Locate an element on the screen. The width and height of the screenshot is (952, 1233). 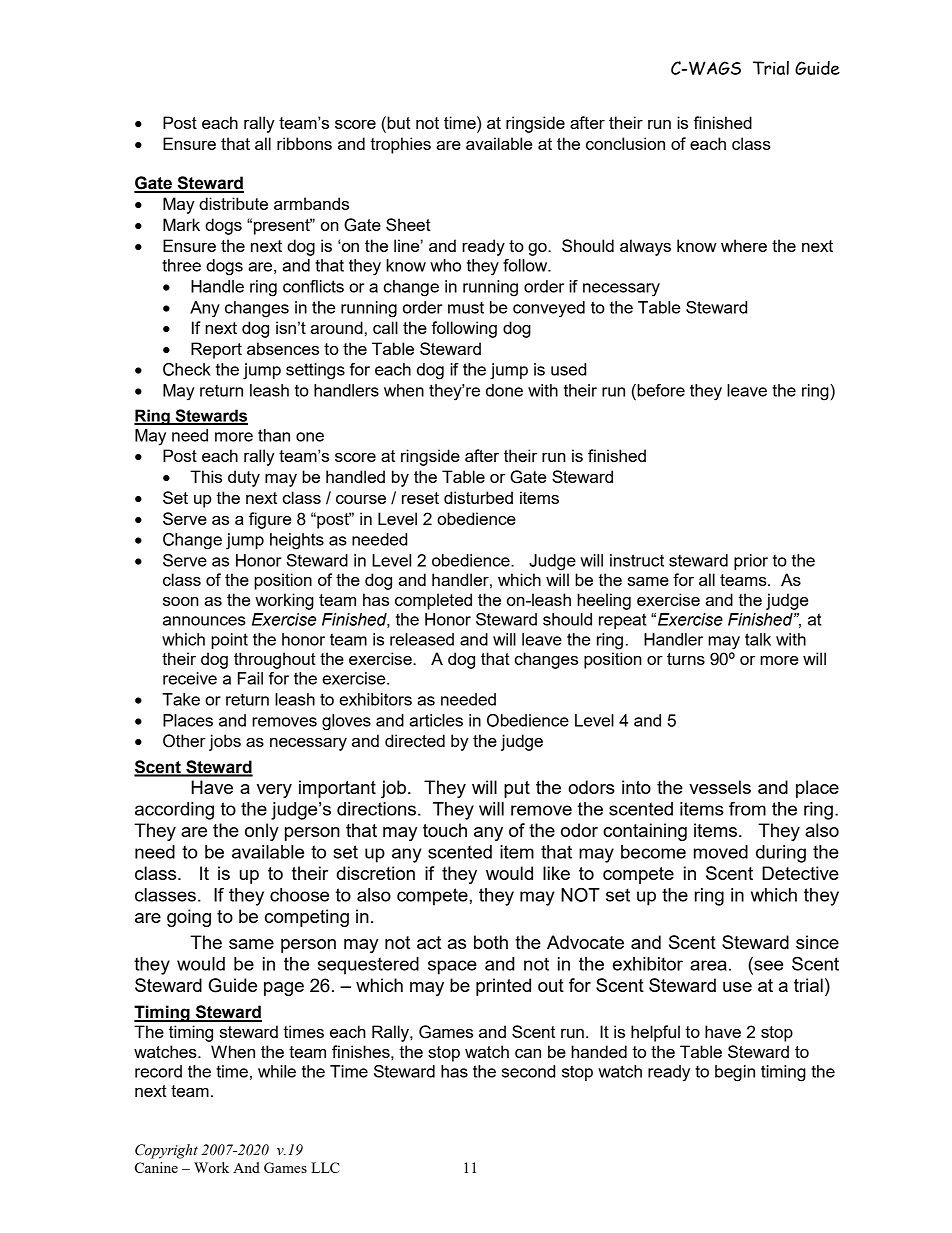
prior is located at coordinates (751, 562).
